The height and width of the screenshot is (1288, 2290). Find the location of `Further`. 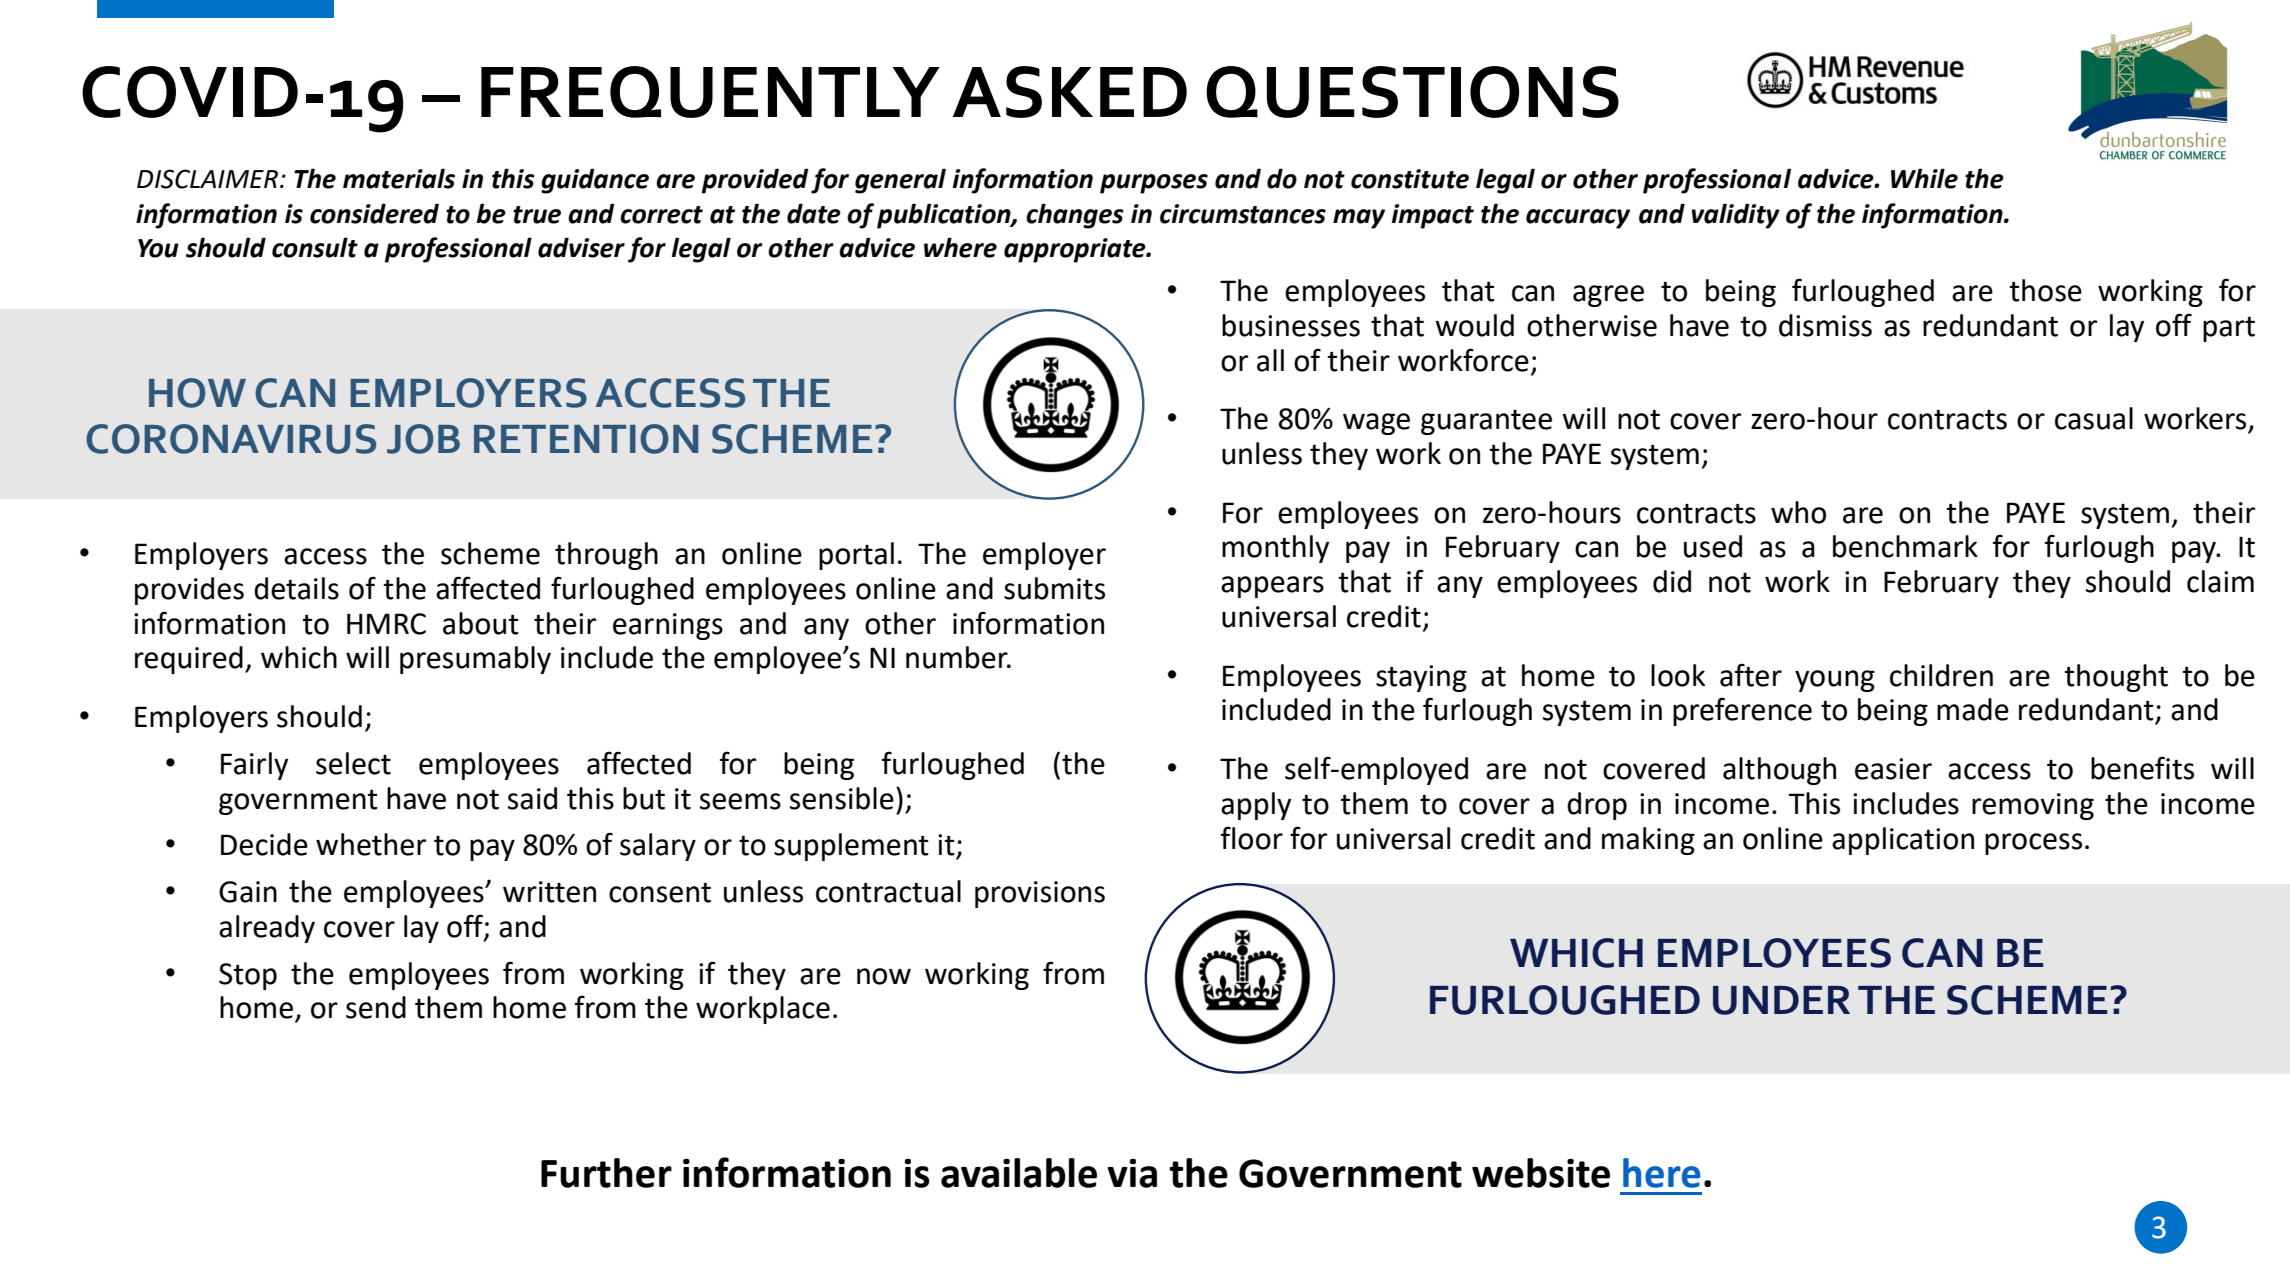

Further is located at coordinates (606, 1173).
